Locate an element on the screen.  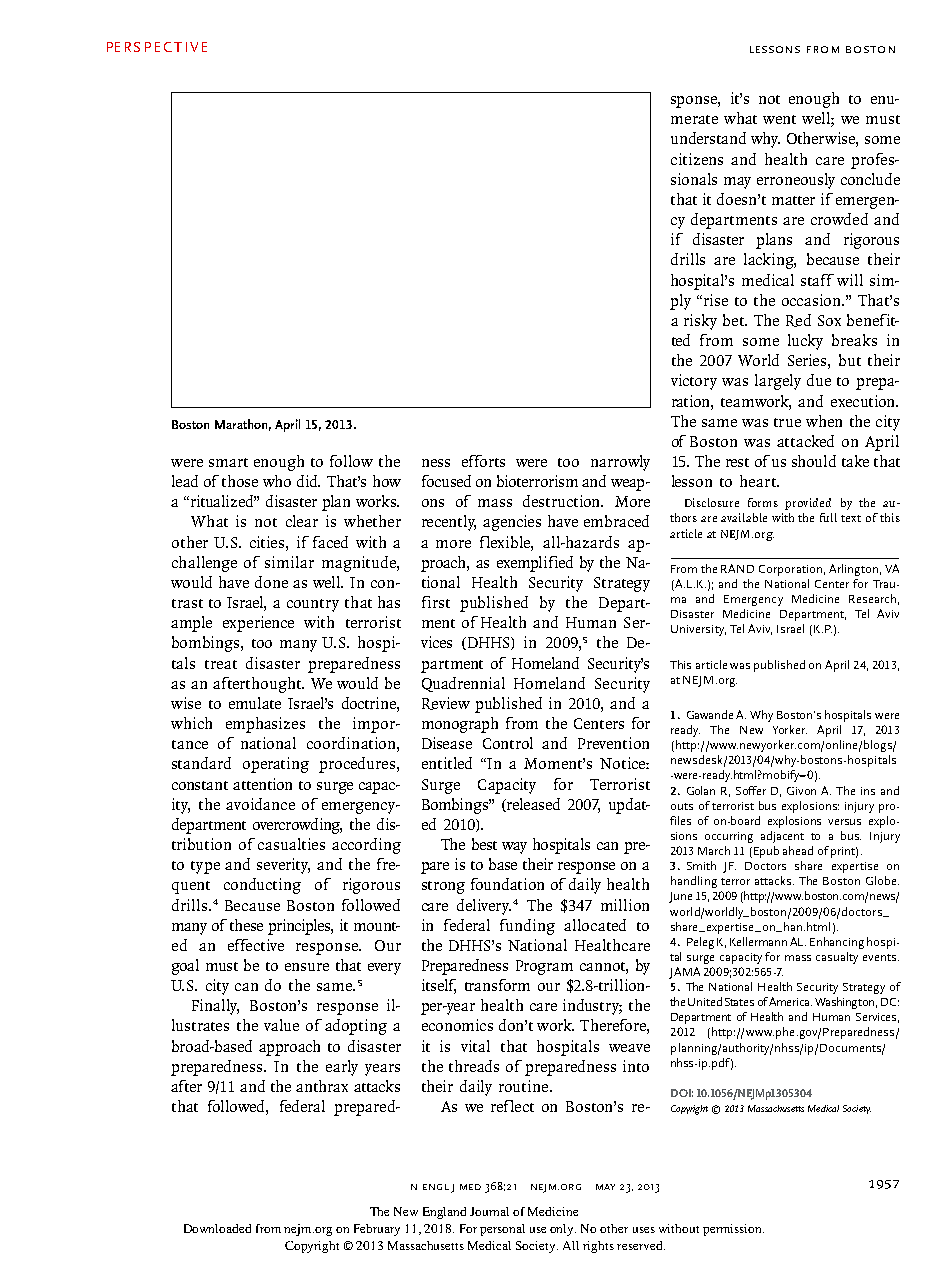
Downloaded is located at coordinates (217, 1228).
